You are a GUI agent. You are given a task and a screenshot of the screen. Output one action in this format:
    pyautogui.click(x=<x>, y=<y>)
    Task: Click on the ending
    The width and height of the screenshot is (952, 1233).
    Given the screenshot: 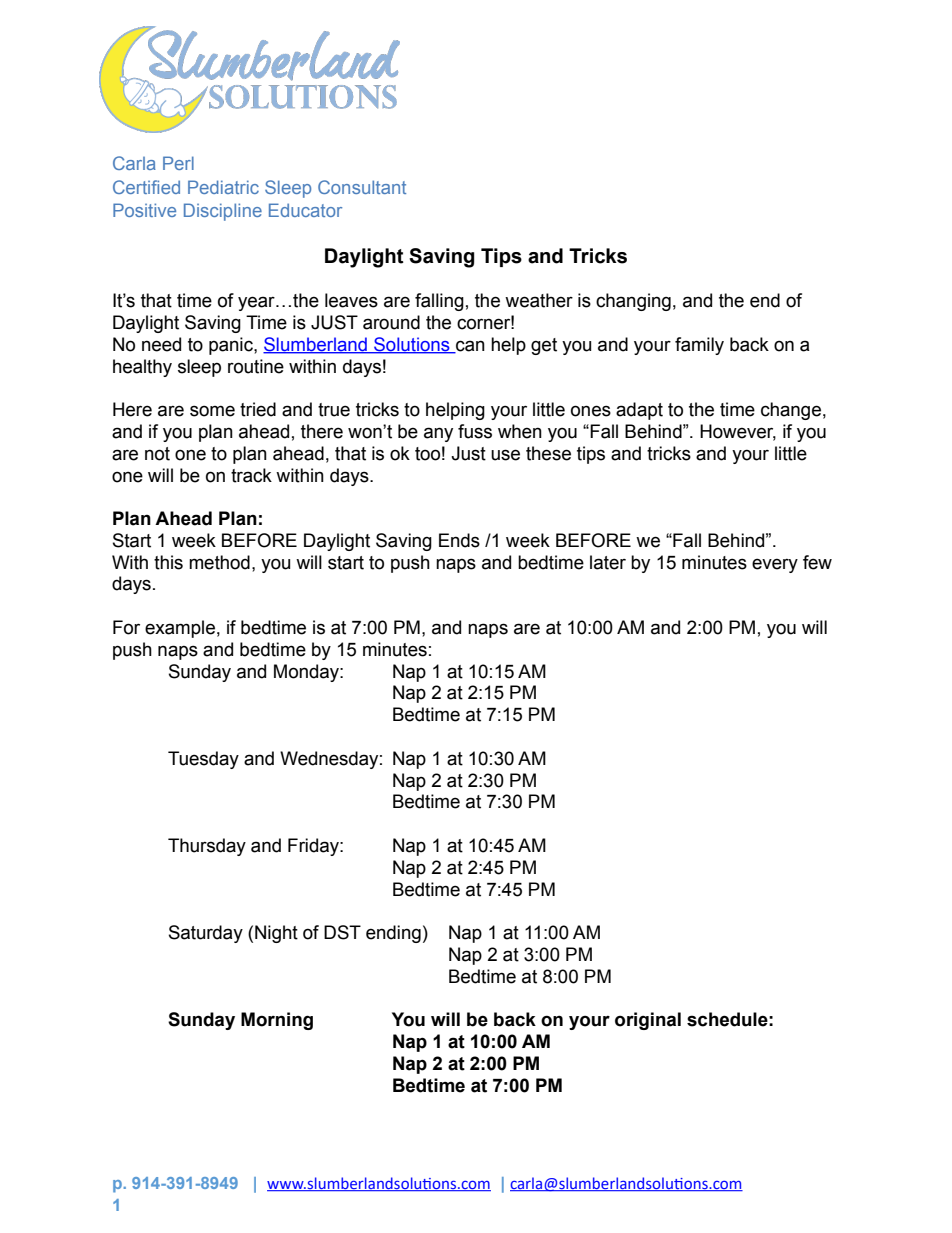 What is the action you would take?
    pyautogui.click(x=393, y=934)
